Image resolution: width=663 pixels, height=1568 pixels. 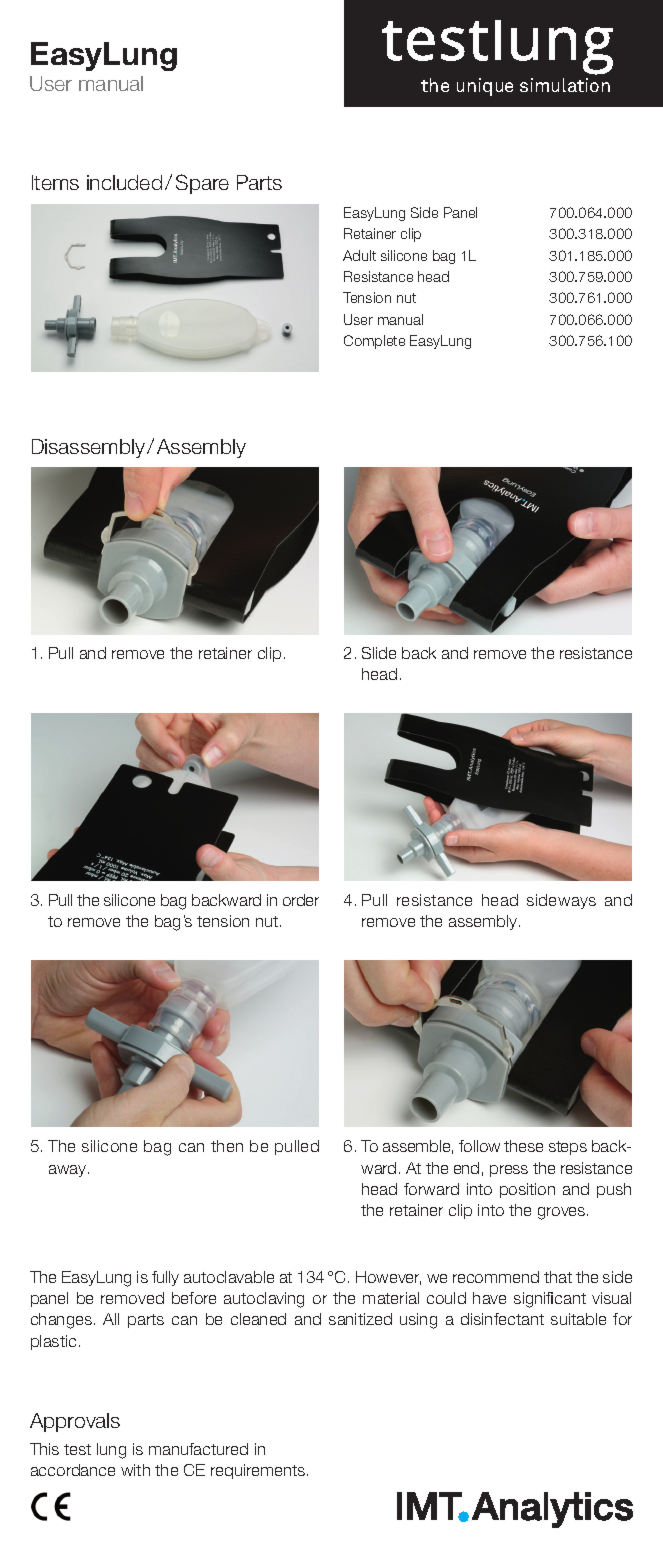 What do you see at coordinates (301, 900) in the screenshot?
I see `order` at bounding box center [301, 900].
